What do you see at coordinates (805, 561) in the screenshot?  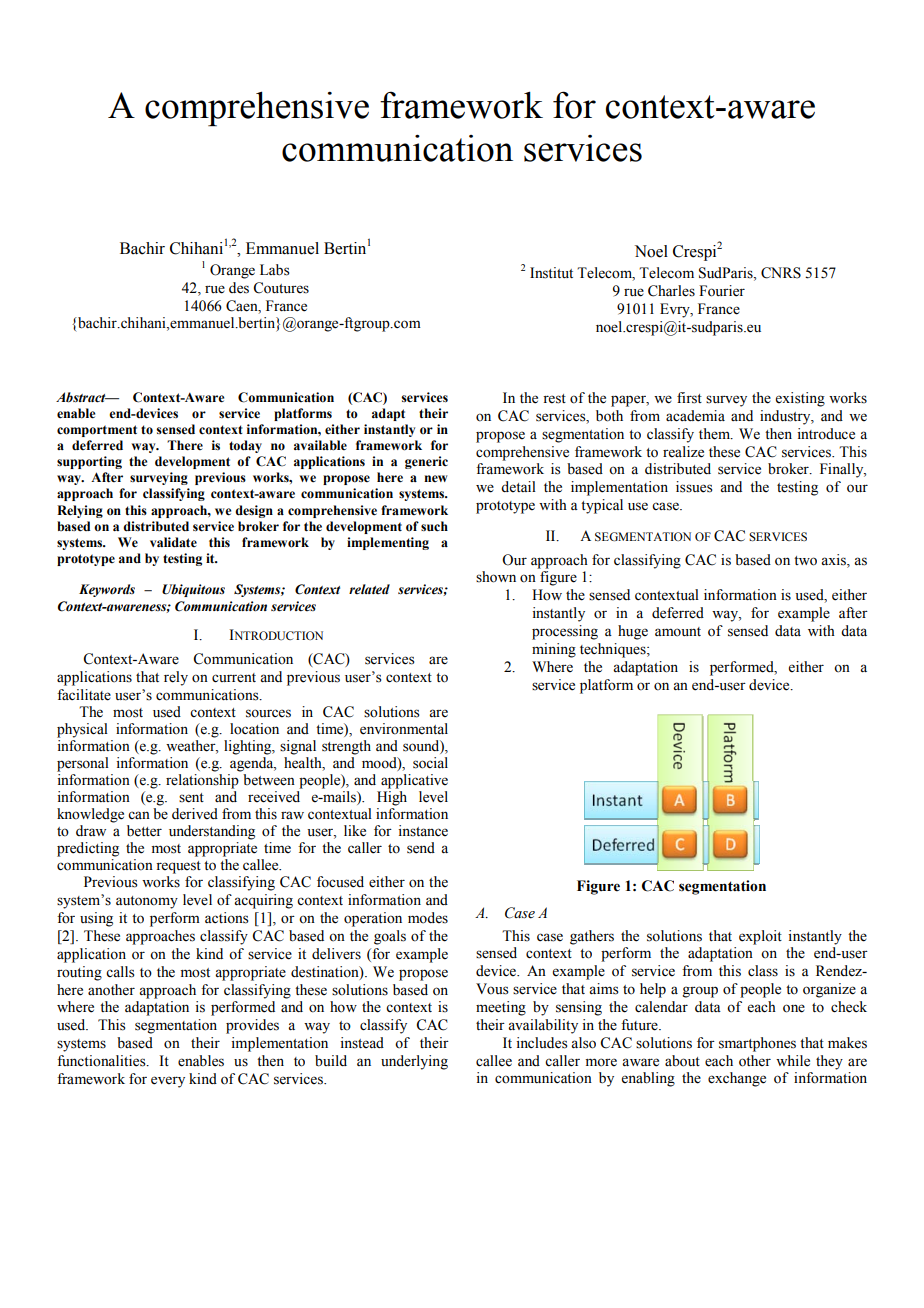 I see `two` at bounding box center [805, 561].
